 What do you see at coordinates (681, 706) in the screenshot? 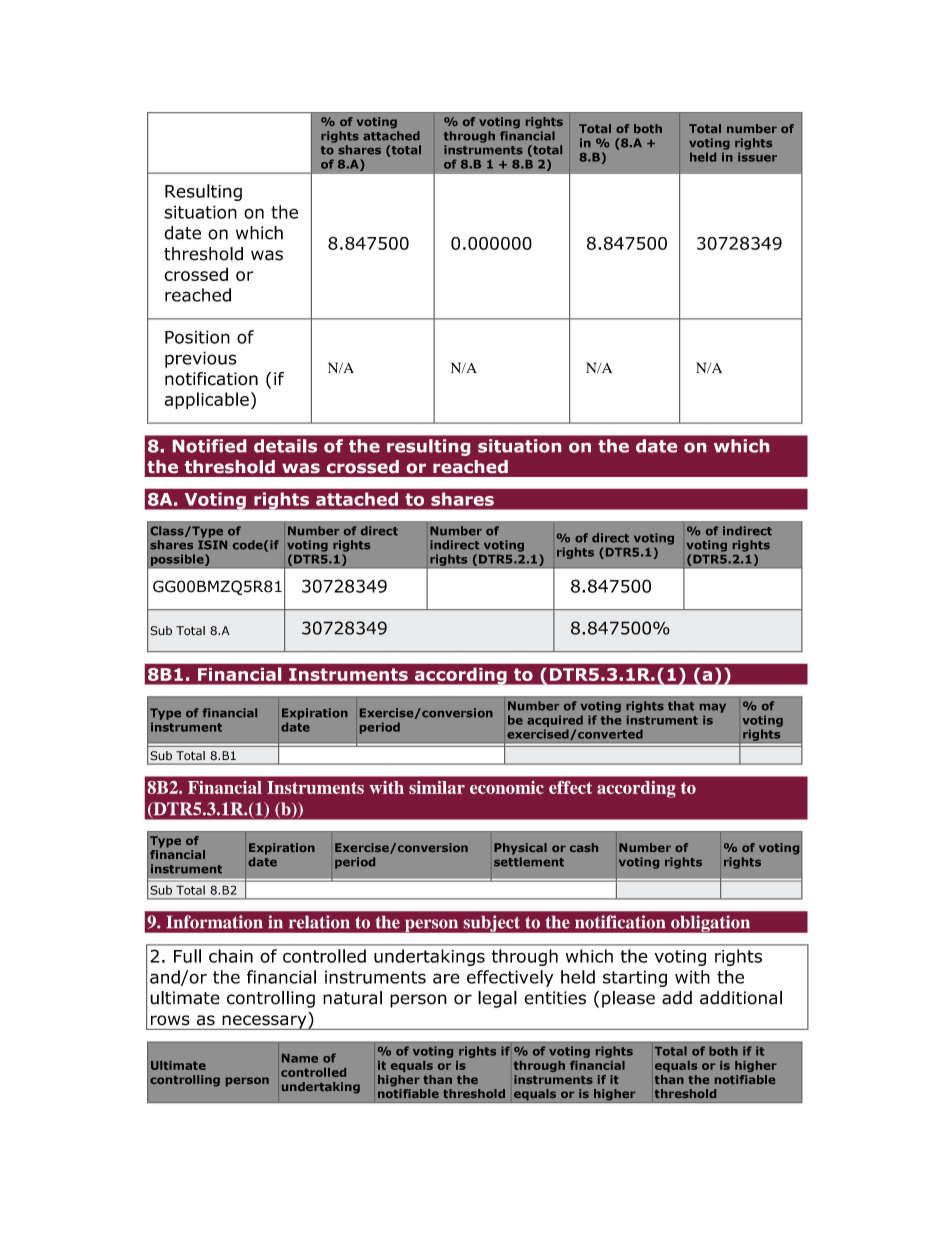
I see `that` at bounding box center [681, 706].
